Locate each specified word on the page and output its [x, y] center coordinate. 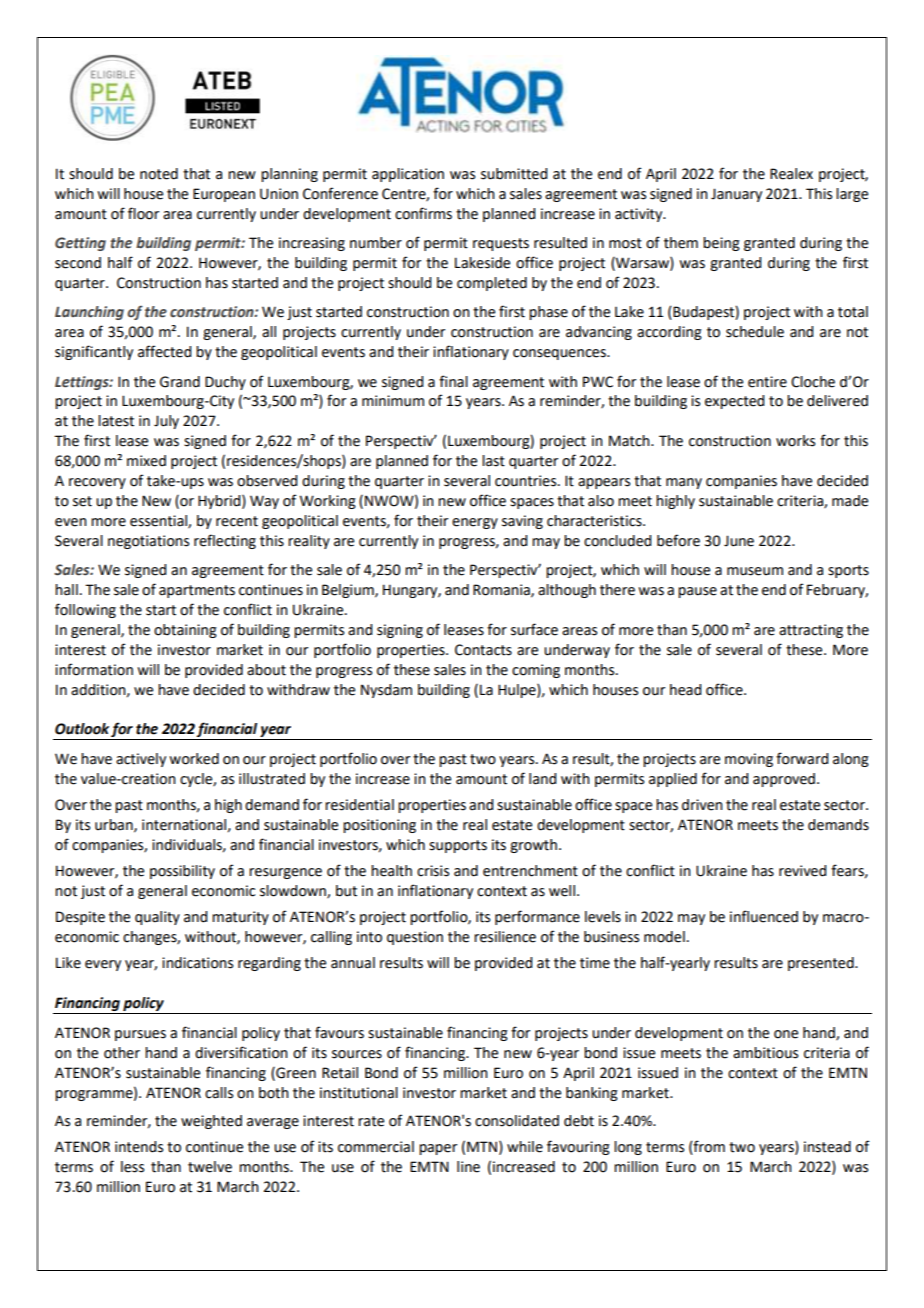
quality [157, 918]
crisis [433, 871]
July [166, 422]
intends [139, 1147]
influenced [764, 916]
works [795, 441]
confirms [423, 213]
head [685, 690]
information [94, 669]
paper [438, 1149]
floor [143, 213]
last [493, 461]
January [736, 195]
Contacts [483, 650]
